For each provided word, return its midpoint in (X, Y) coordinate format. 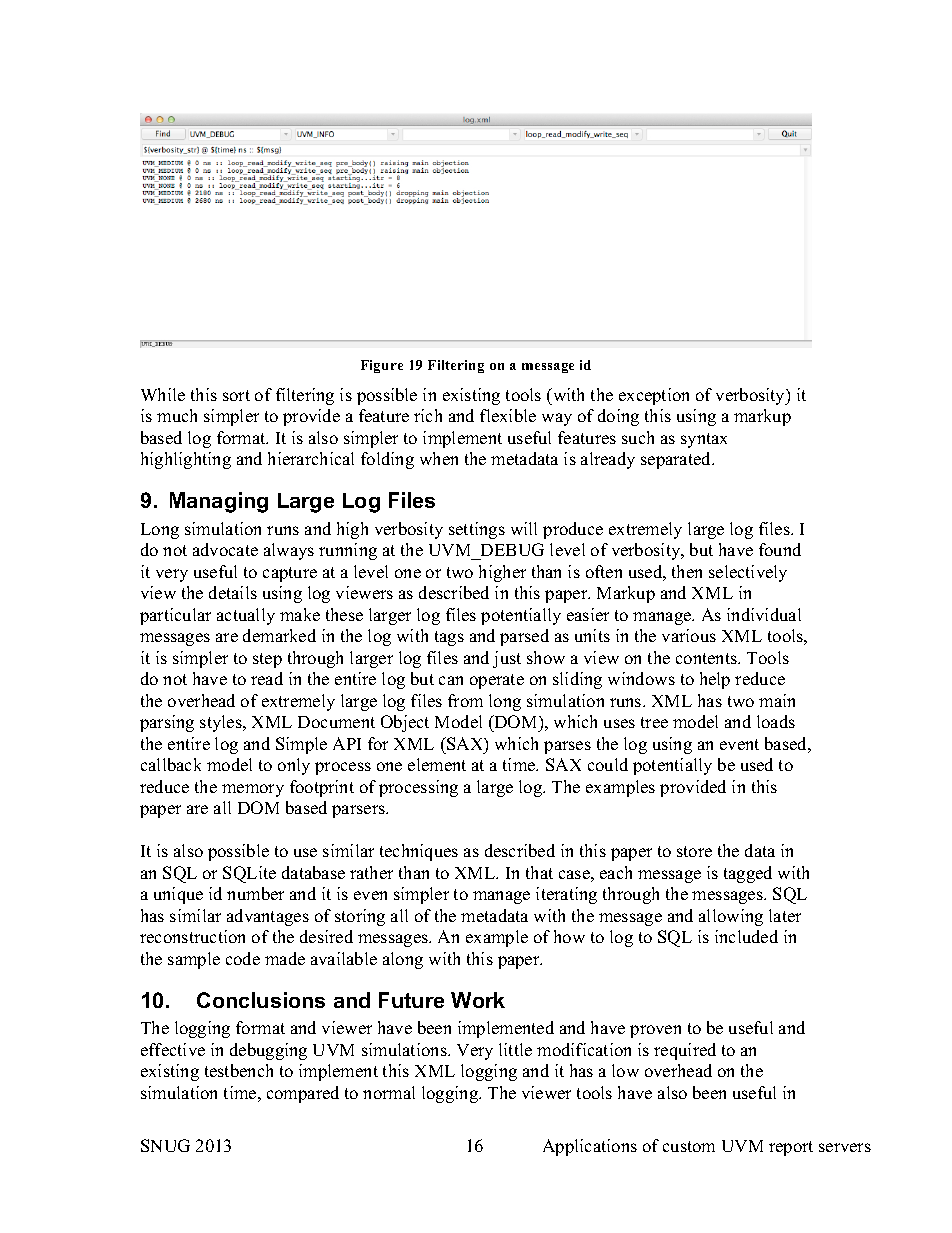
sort (236, 395)
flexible (508, 415)
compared (303, 1094)
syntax (704, 440)
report (791, 1148)
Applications (590, 1147)
